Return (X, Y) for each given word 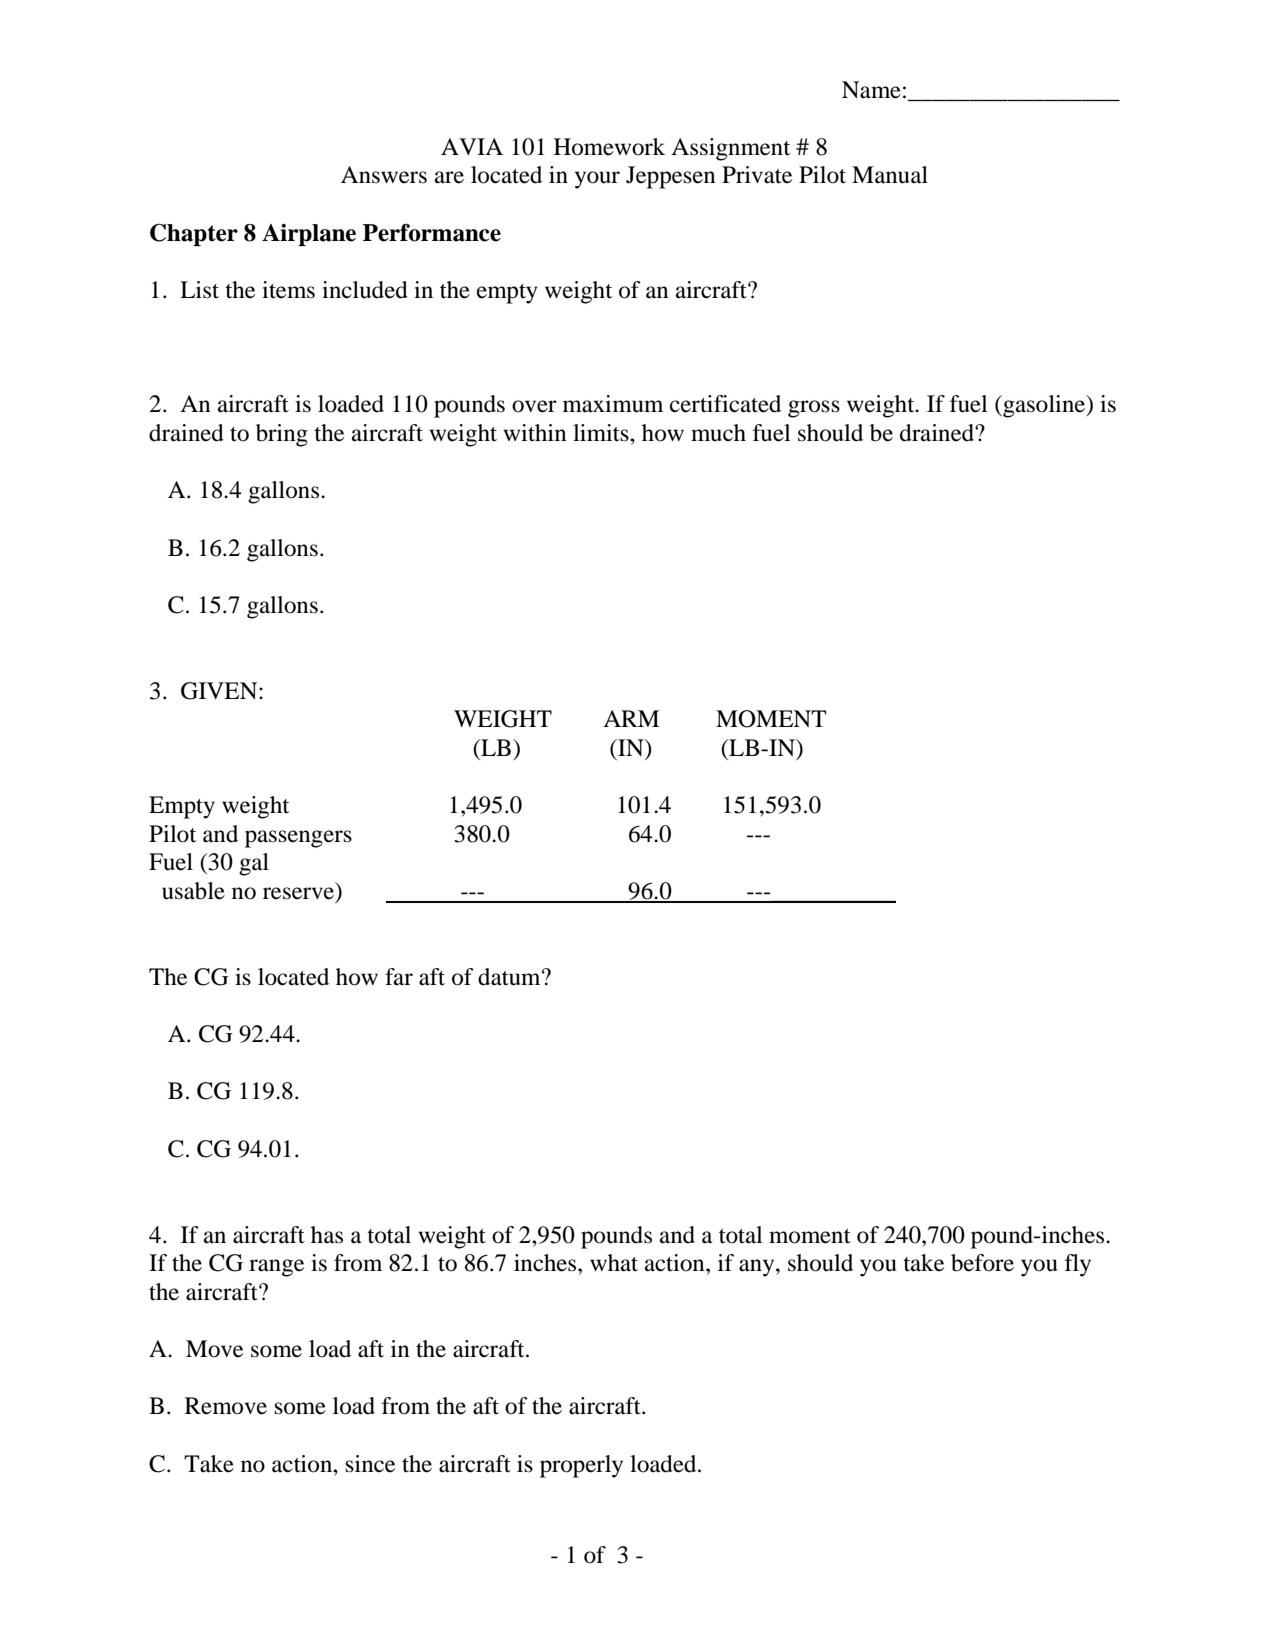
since (370, 1464)
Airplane (309, 235)
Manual (890, 175)
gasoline (1044, 406)
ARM (631, 718)
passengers (298, 839)
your (597, 180)
